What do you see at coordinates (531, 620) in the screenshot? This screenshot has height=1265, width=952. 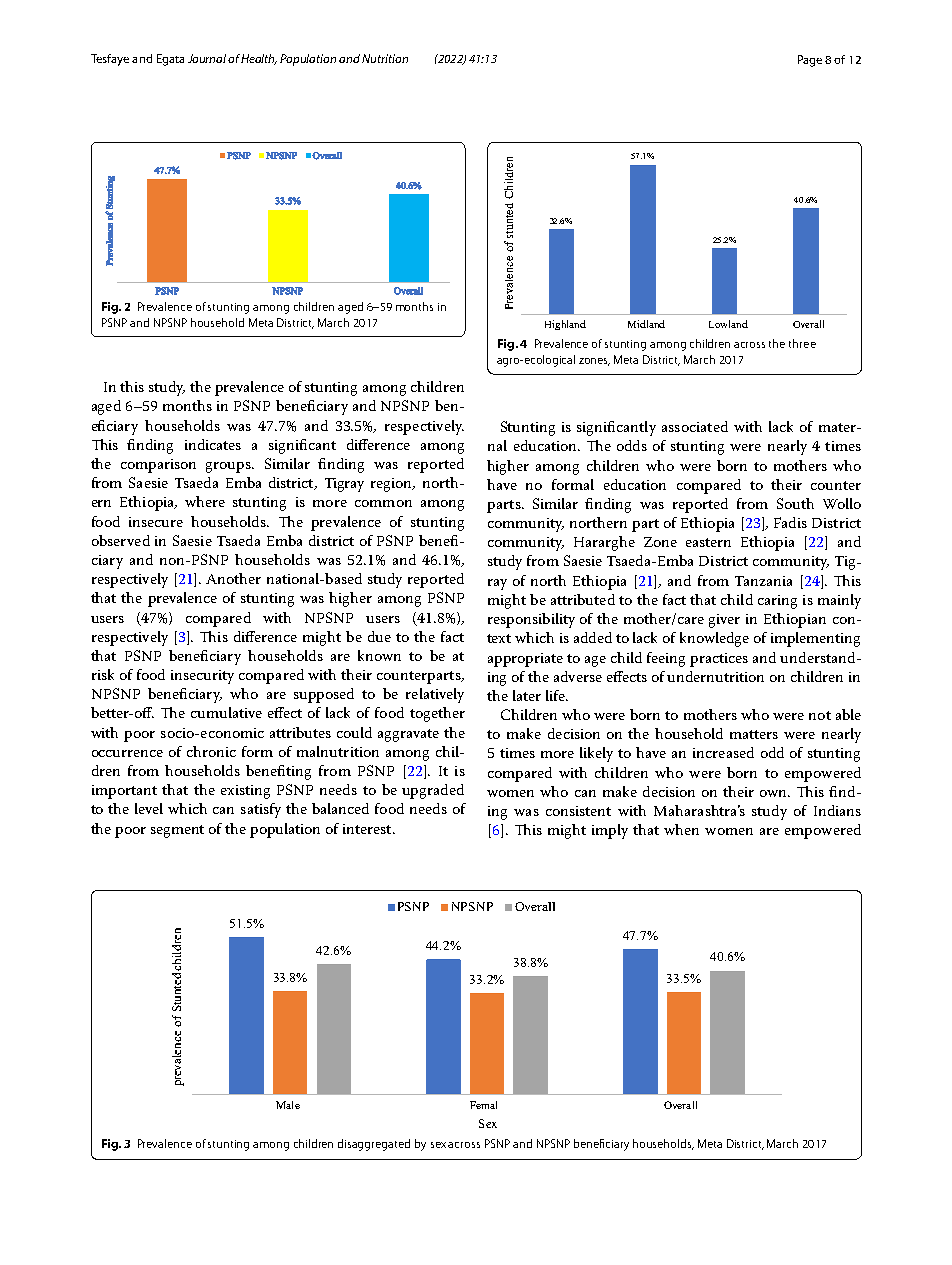 I see `responsibility` at bounding box center [531, 620].
